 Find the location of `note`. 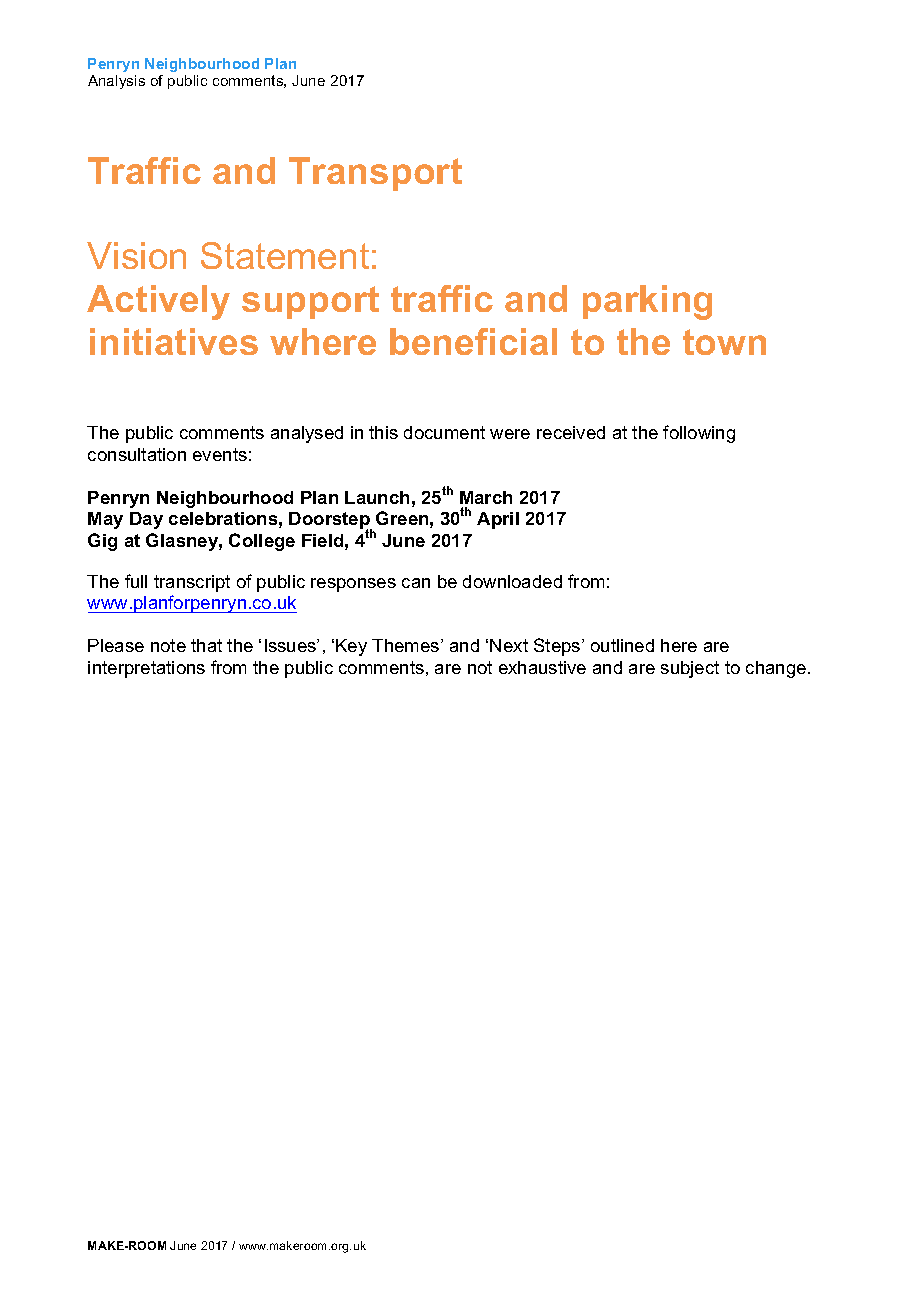

note is located at coordinates (168, 645).
